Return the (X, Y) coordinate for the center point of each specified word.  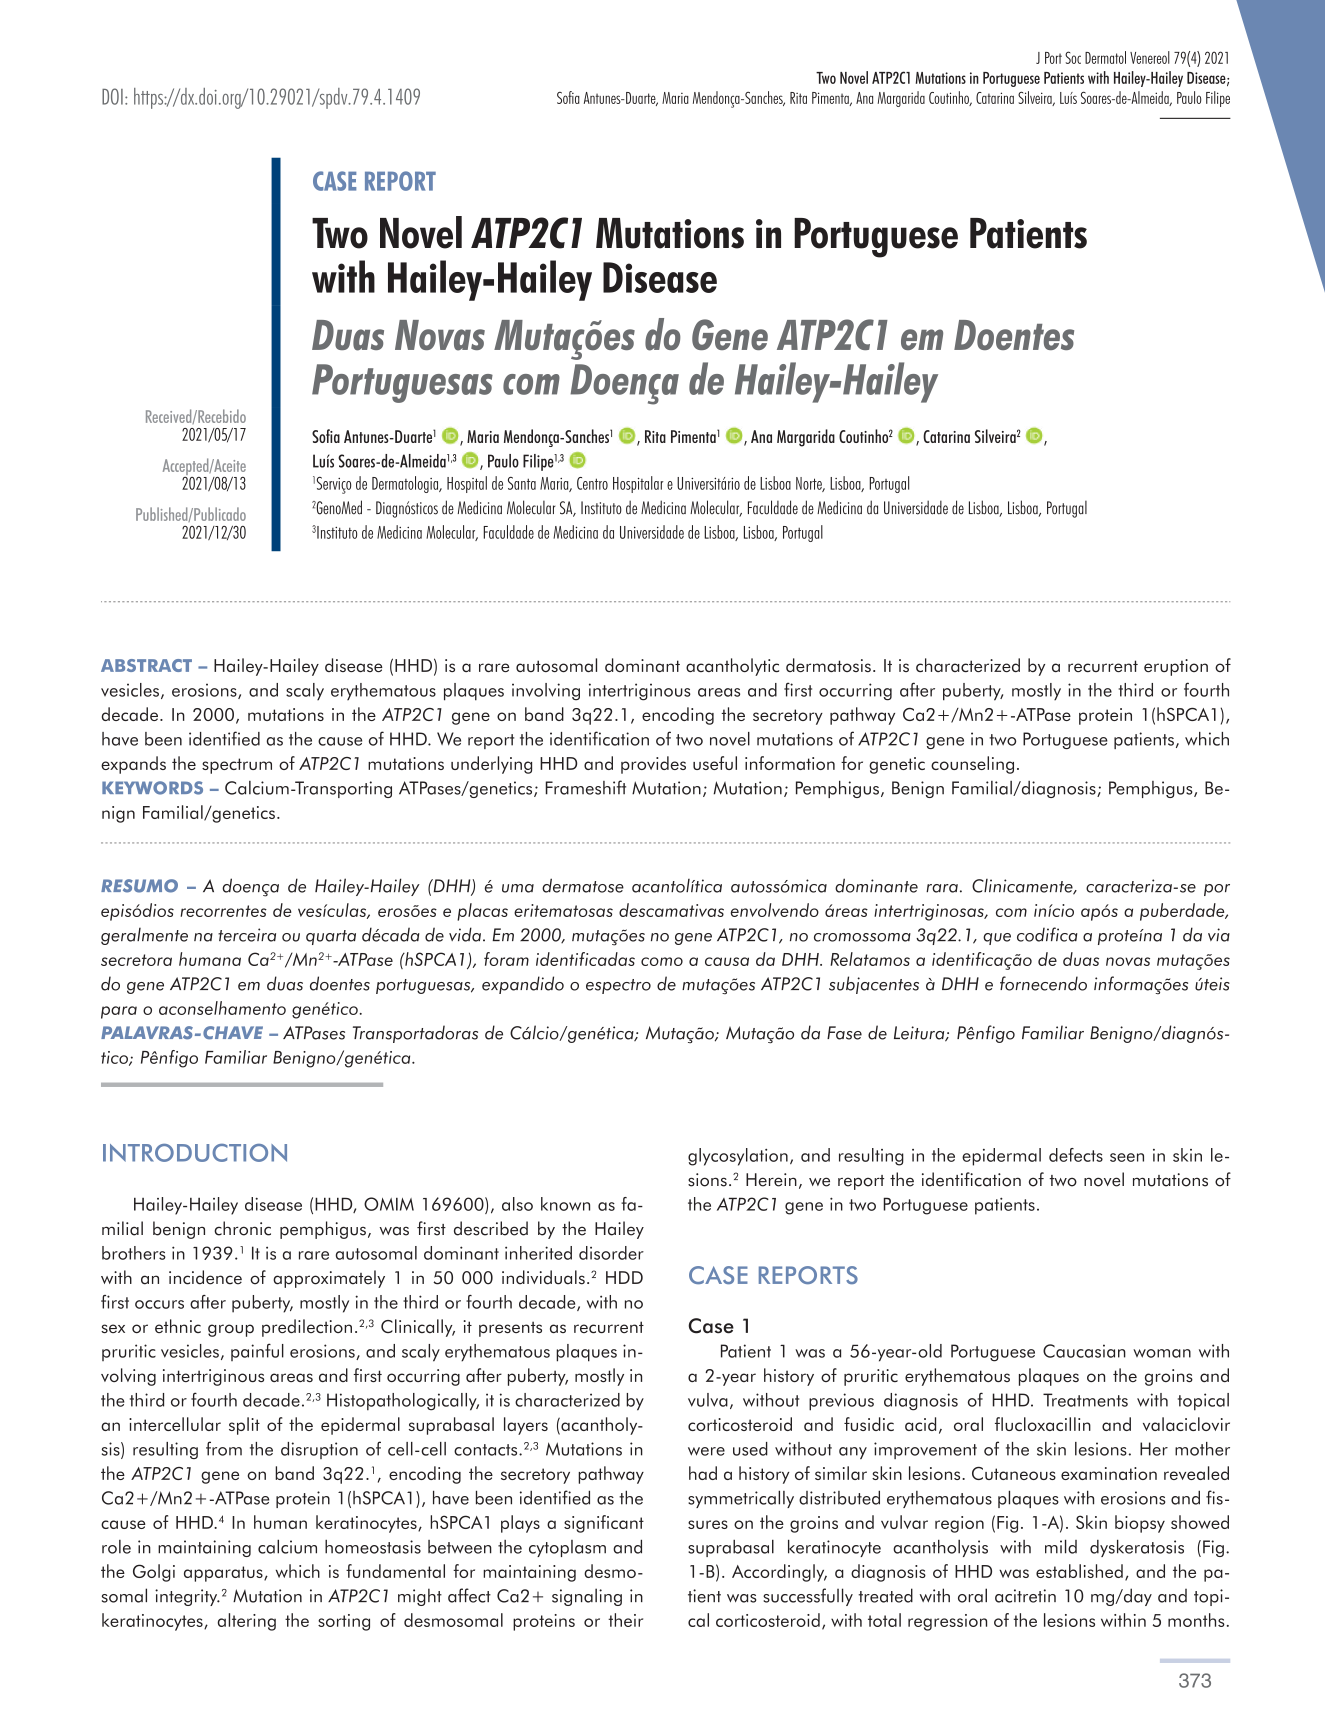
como (662, 961)
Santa (522, 483)
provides (653, 765)
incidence (205, 1277)
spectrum (237, 766)
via (1219, 935)
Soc (1073, 57)
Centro (592, 483)
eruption (1176, 667)
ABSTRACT (146, 665)
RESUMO (139, 886)
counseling (972, 765)
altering (247, 1622)
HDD (624, 1277)
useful (715, 763)
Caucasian (1084, 1351)
